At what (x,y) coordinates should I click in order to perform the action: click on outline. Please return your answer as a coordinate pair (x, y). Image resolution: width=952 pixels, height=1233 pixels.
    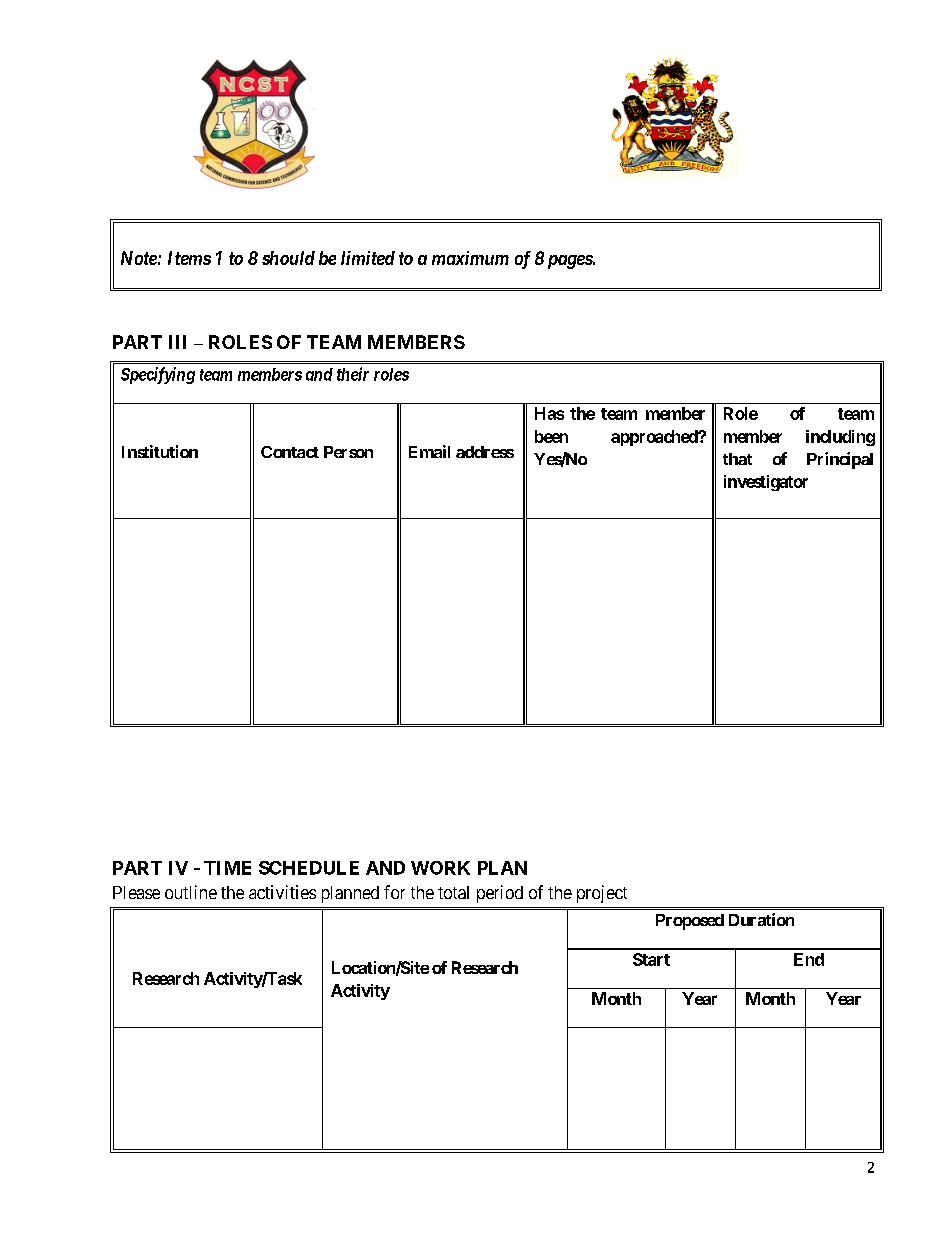
    Looking at the image, I should click on (191, 892).
